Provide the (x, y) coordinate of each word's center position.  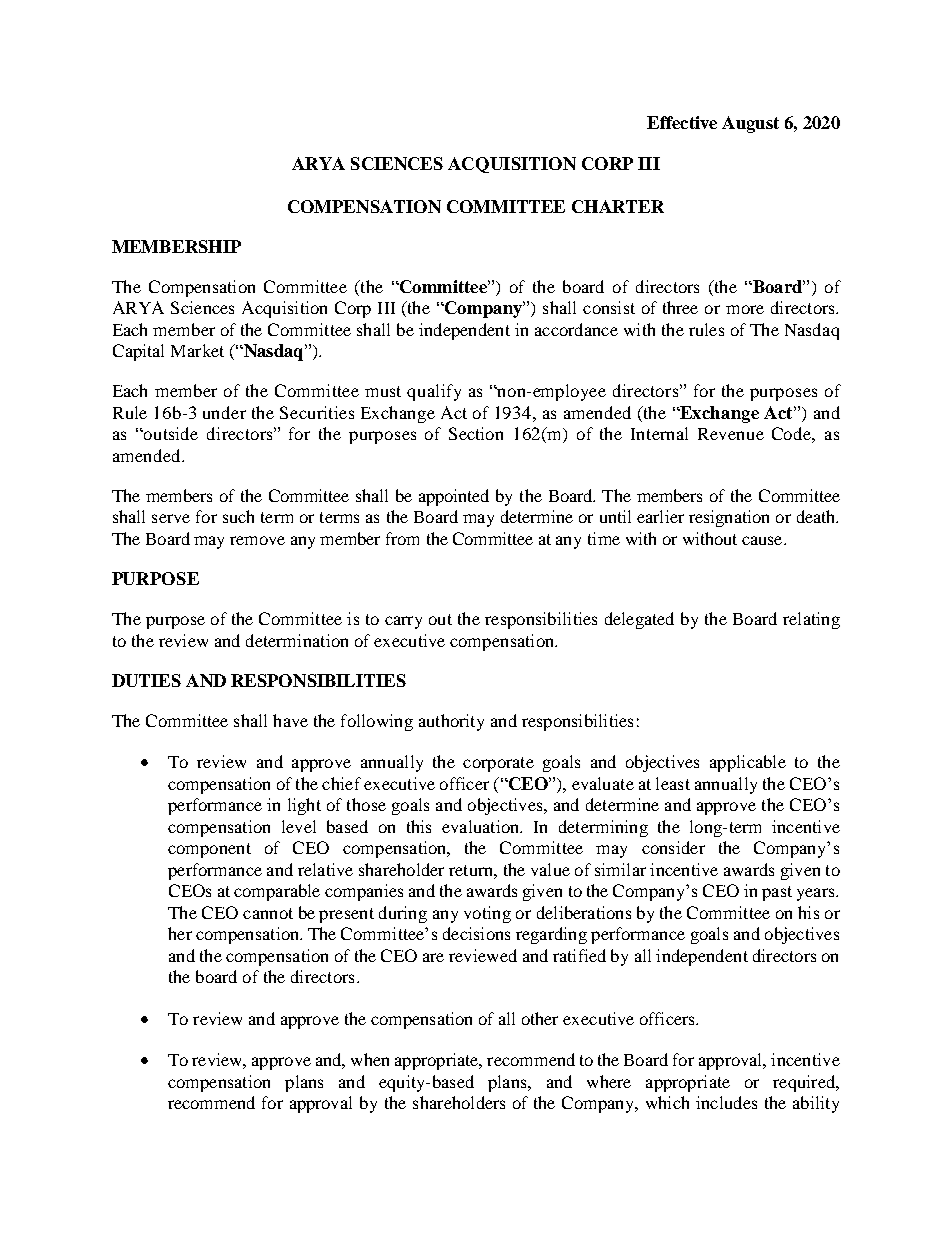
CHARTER (618, 206)
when (370, 1059)
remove (257, 540)
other (540, 1018)
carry (403, 622)
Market (197, 350)
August (750, 124)
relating (811, 620)
